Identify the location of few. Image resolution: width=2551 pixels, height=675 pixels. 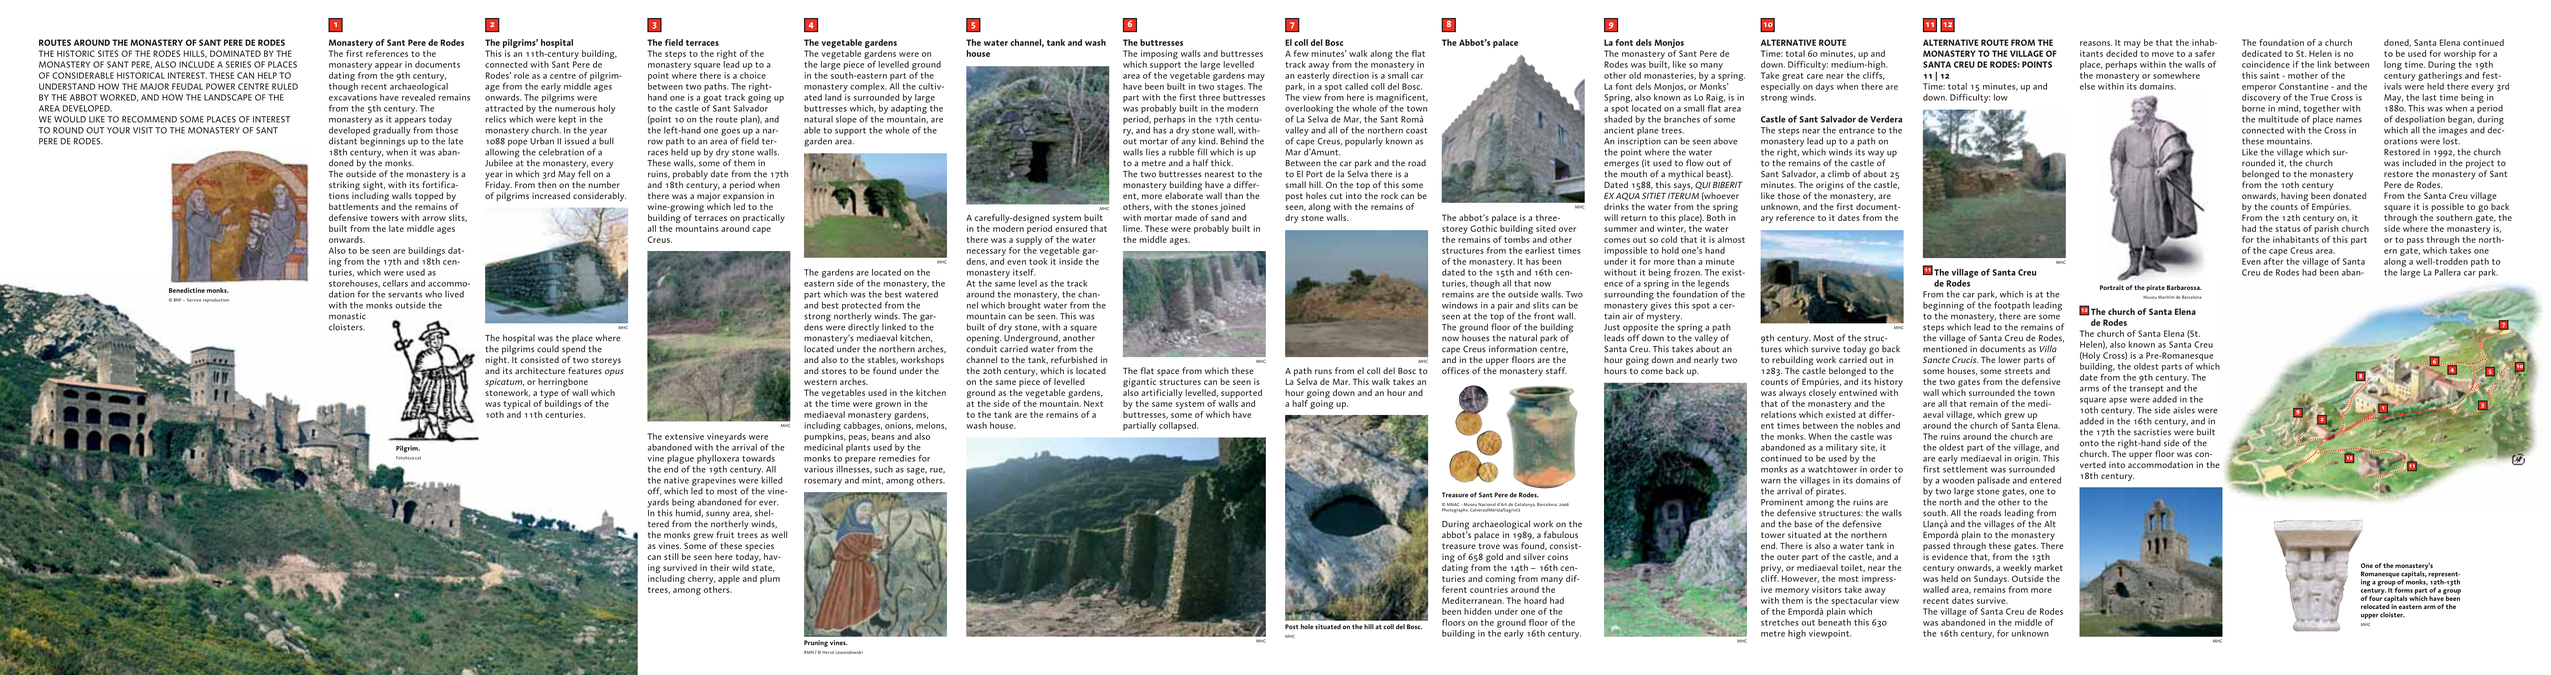
(1301, 53).
